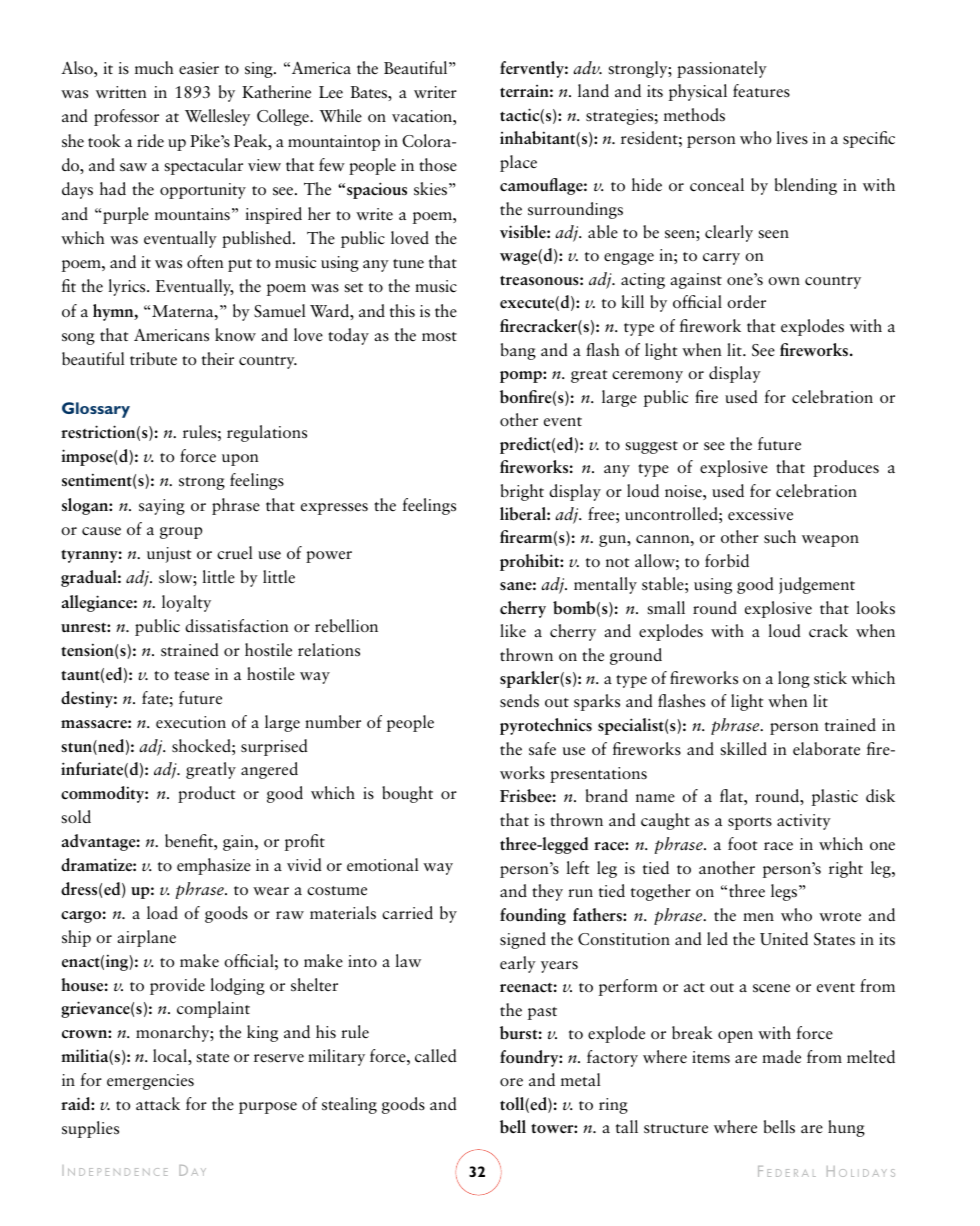  I want to click on attack, so click(158, 1104).
